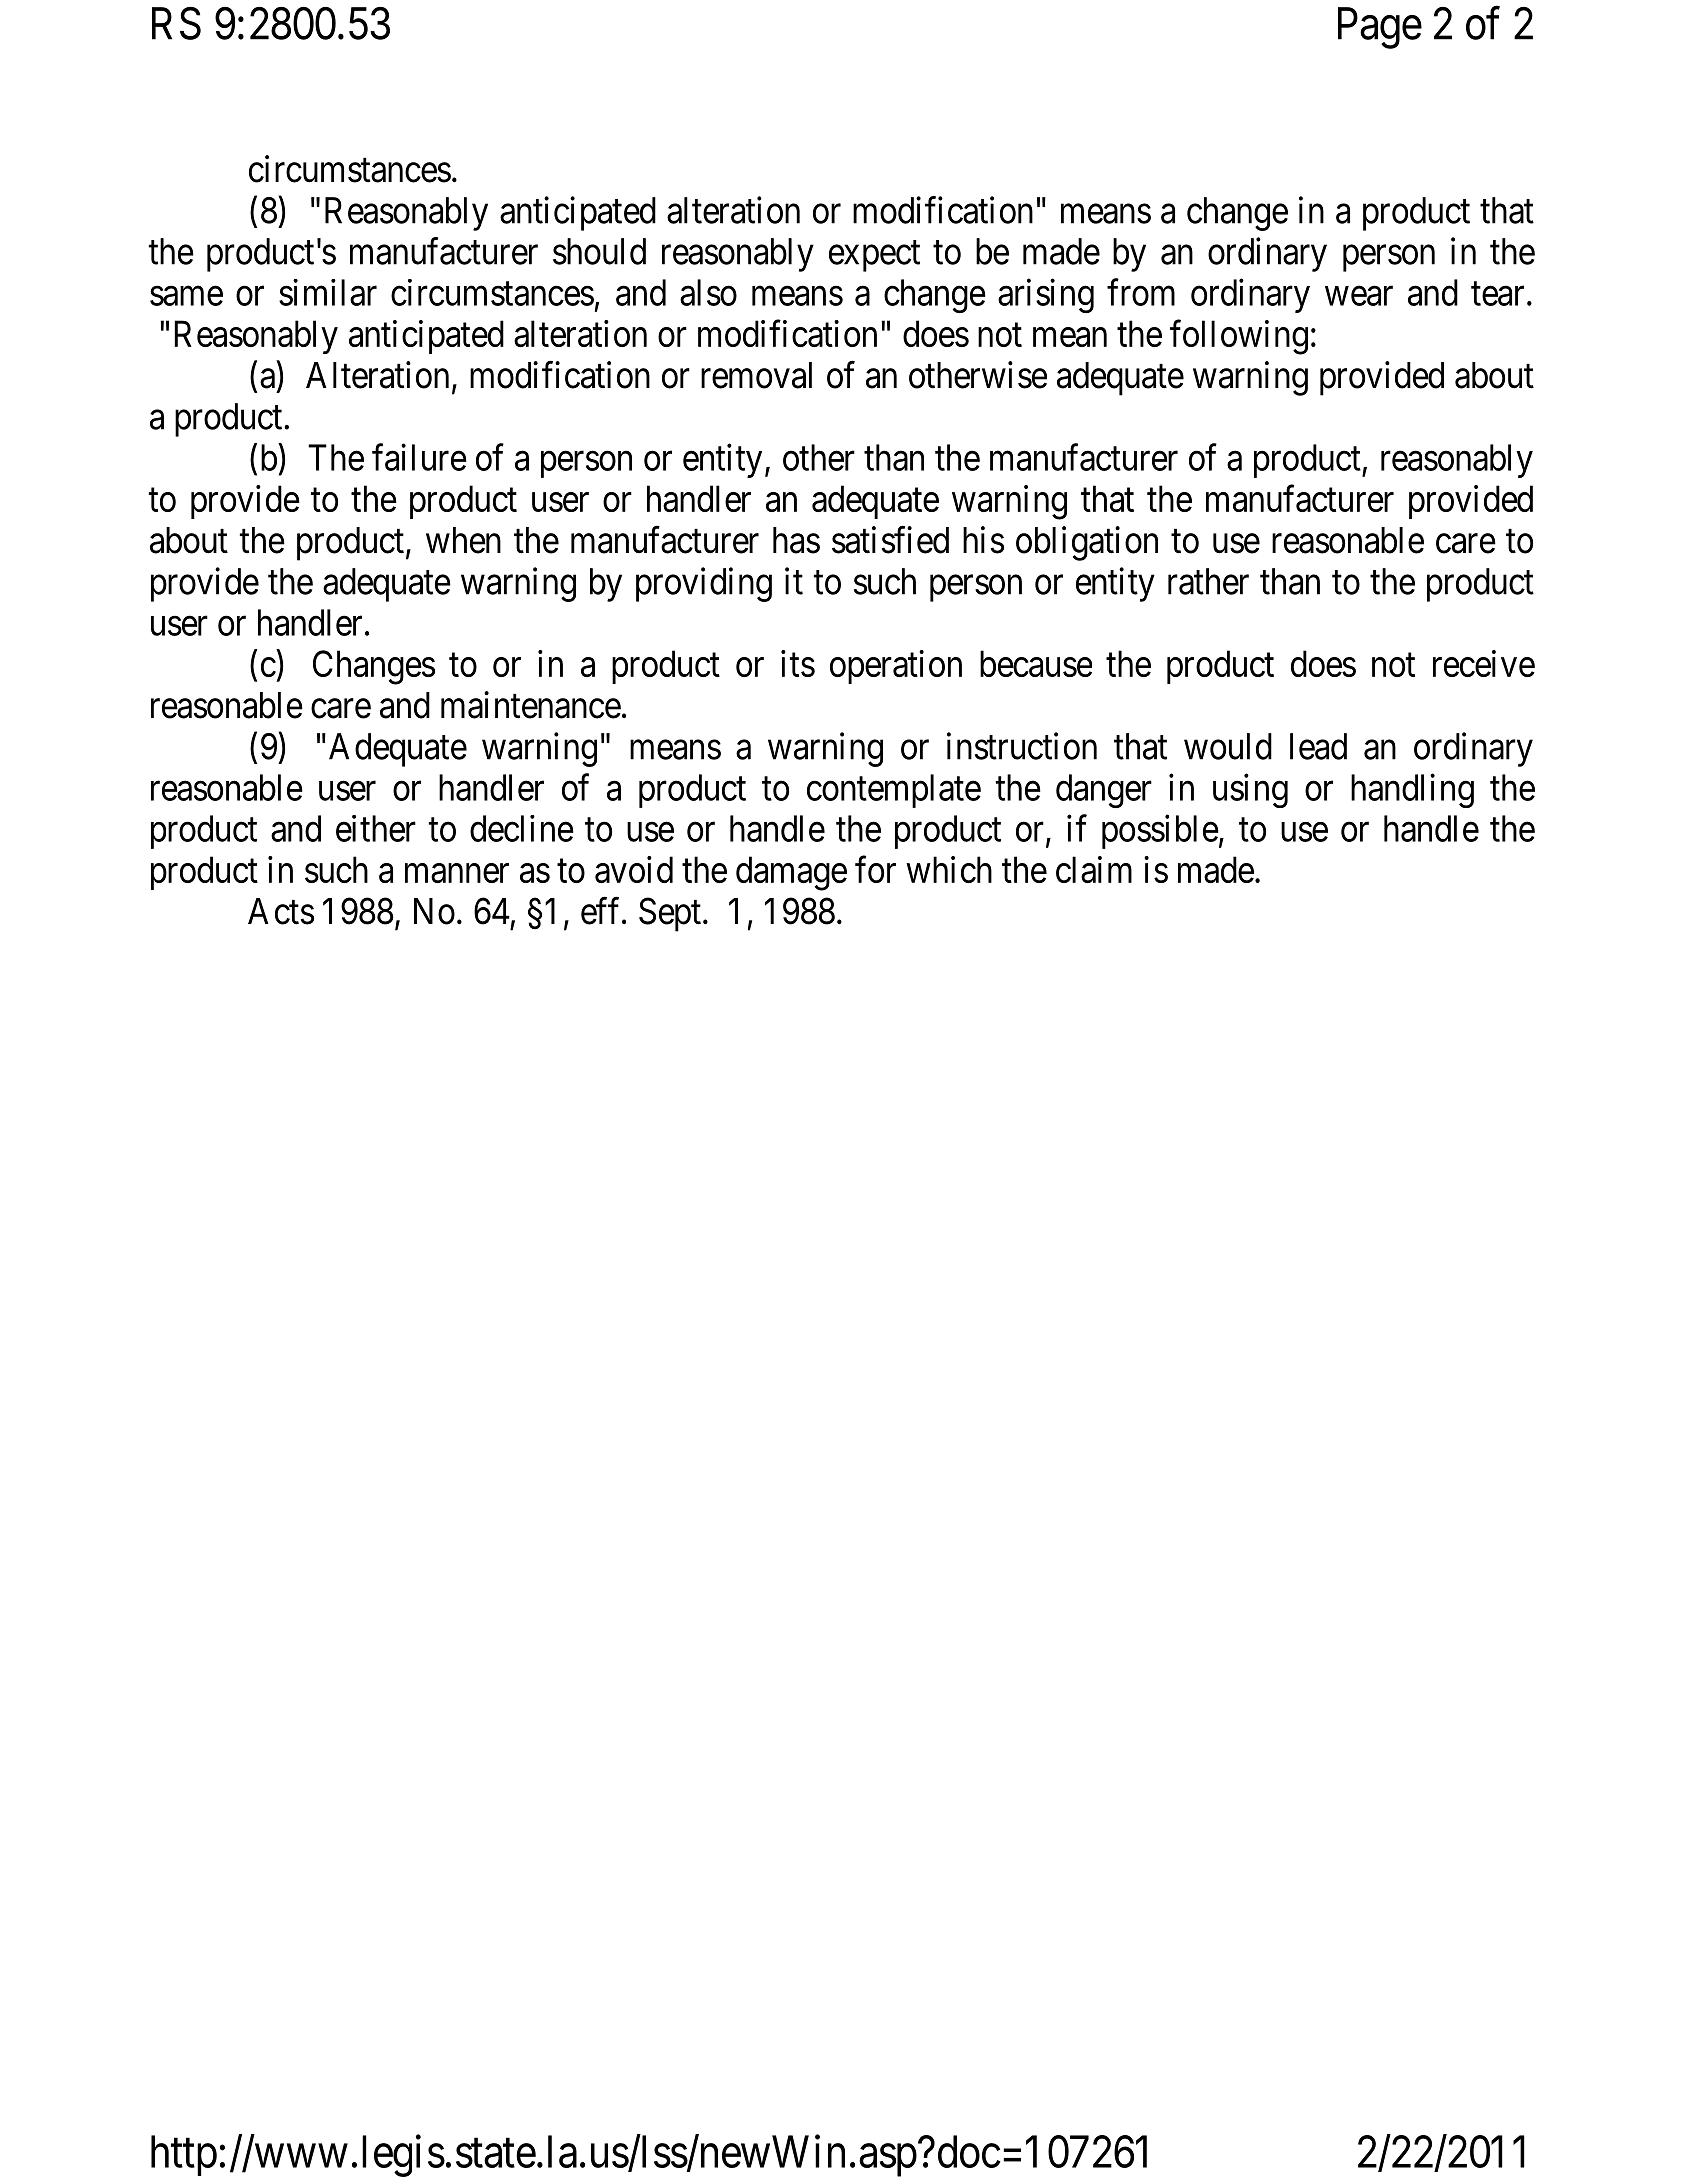 Image resolution: width=1682 pixels, height=2177 pixels. Describe the element at coordinates (1087, 543) in the image. I see `obligation` at that location.
